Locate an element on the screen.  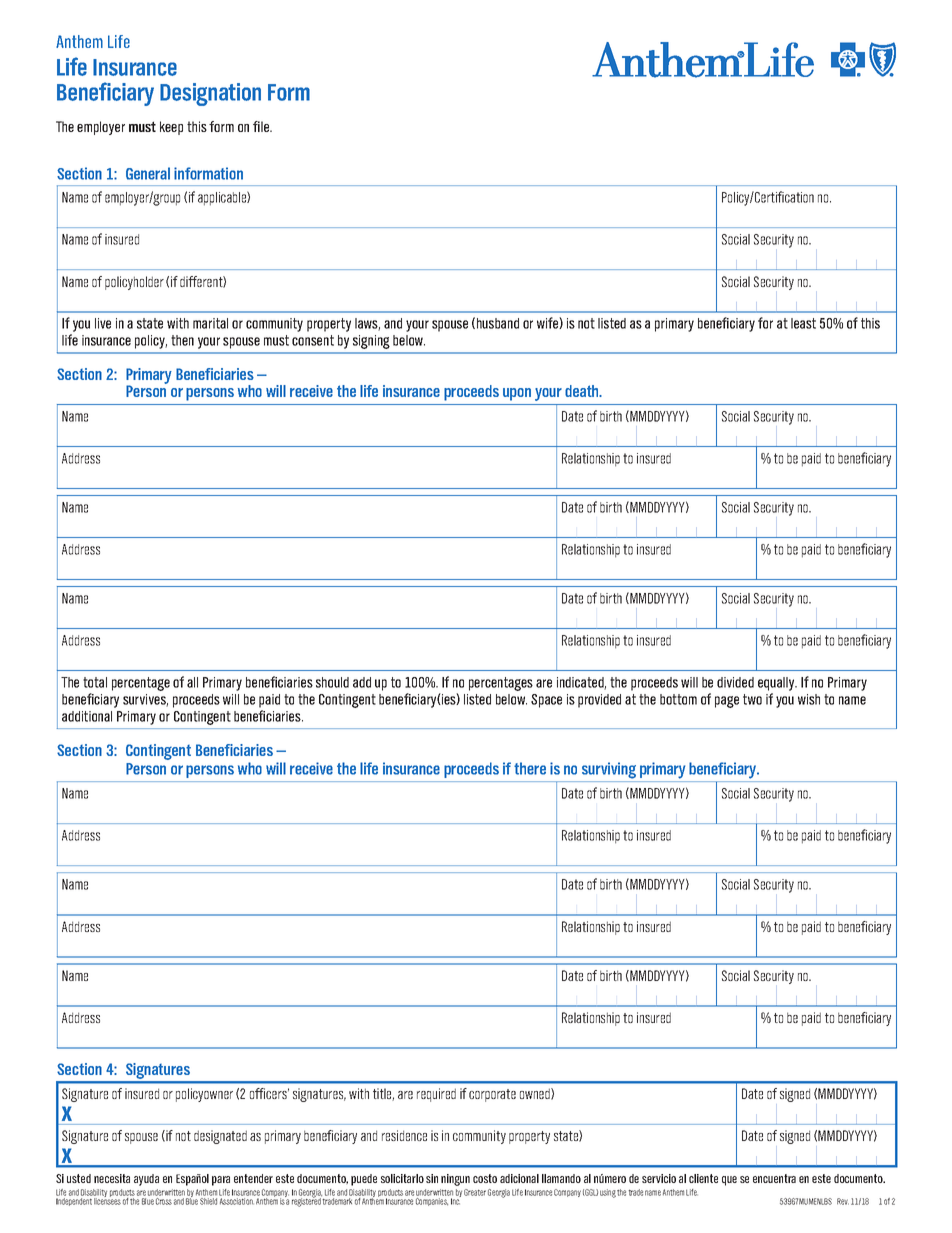
file is located at coordinates (262, 126).
